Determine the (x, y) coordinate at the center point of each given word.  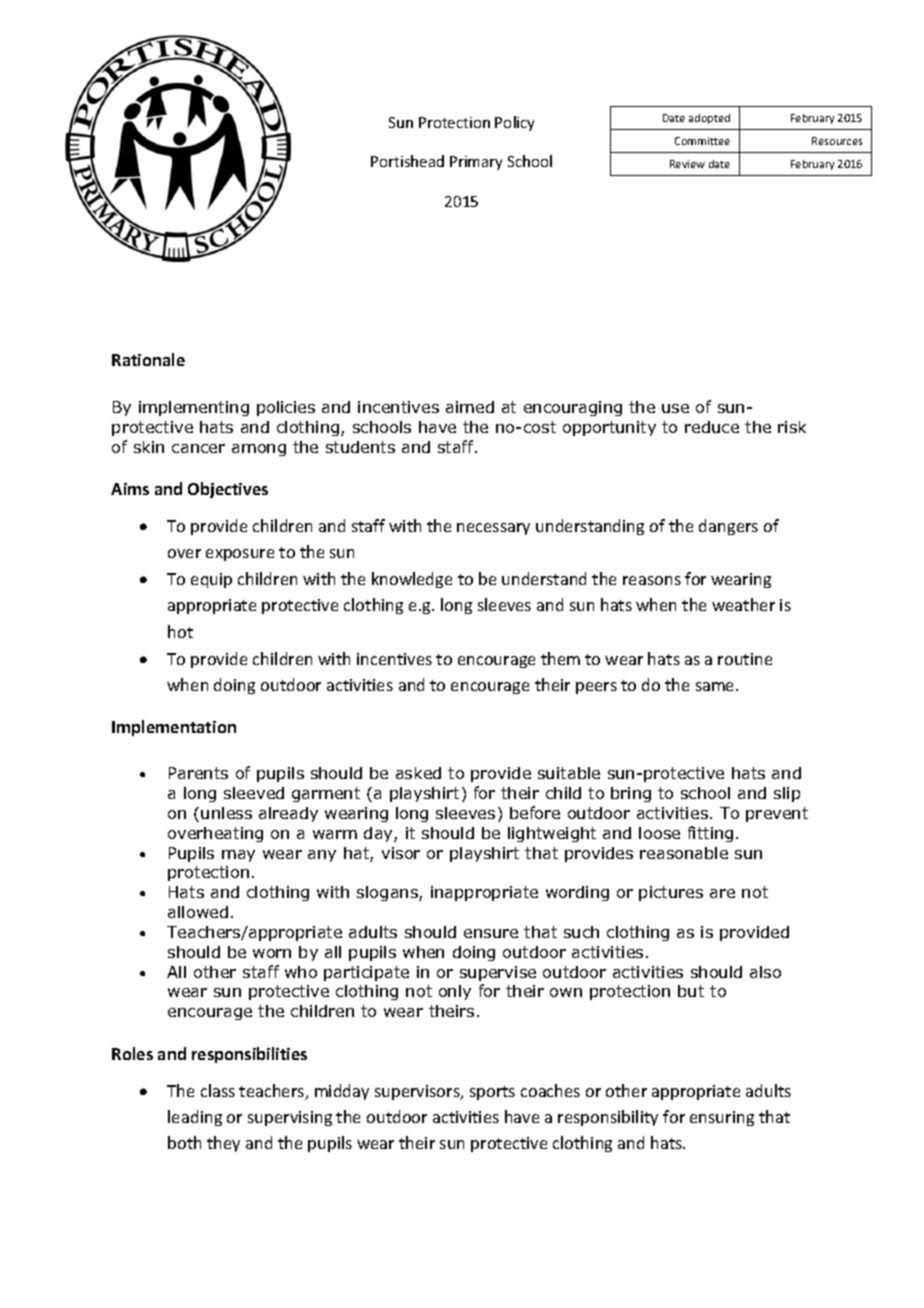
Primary (476, 163)
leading (195, 1118)
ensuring (722, 1118)
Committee (702, 141)
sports (492, 1093)
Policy (514, 123)
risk (792, 427)
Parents (198, 773)
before (535, 812)
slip (787, 794)
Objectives (228, 490)
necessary (493, 529)
